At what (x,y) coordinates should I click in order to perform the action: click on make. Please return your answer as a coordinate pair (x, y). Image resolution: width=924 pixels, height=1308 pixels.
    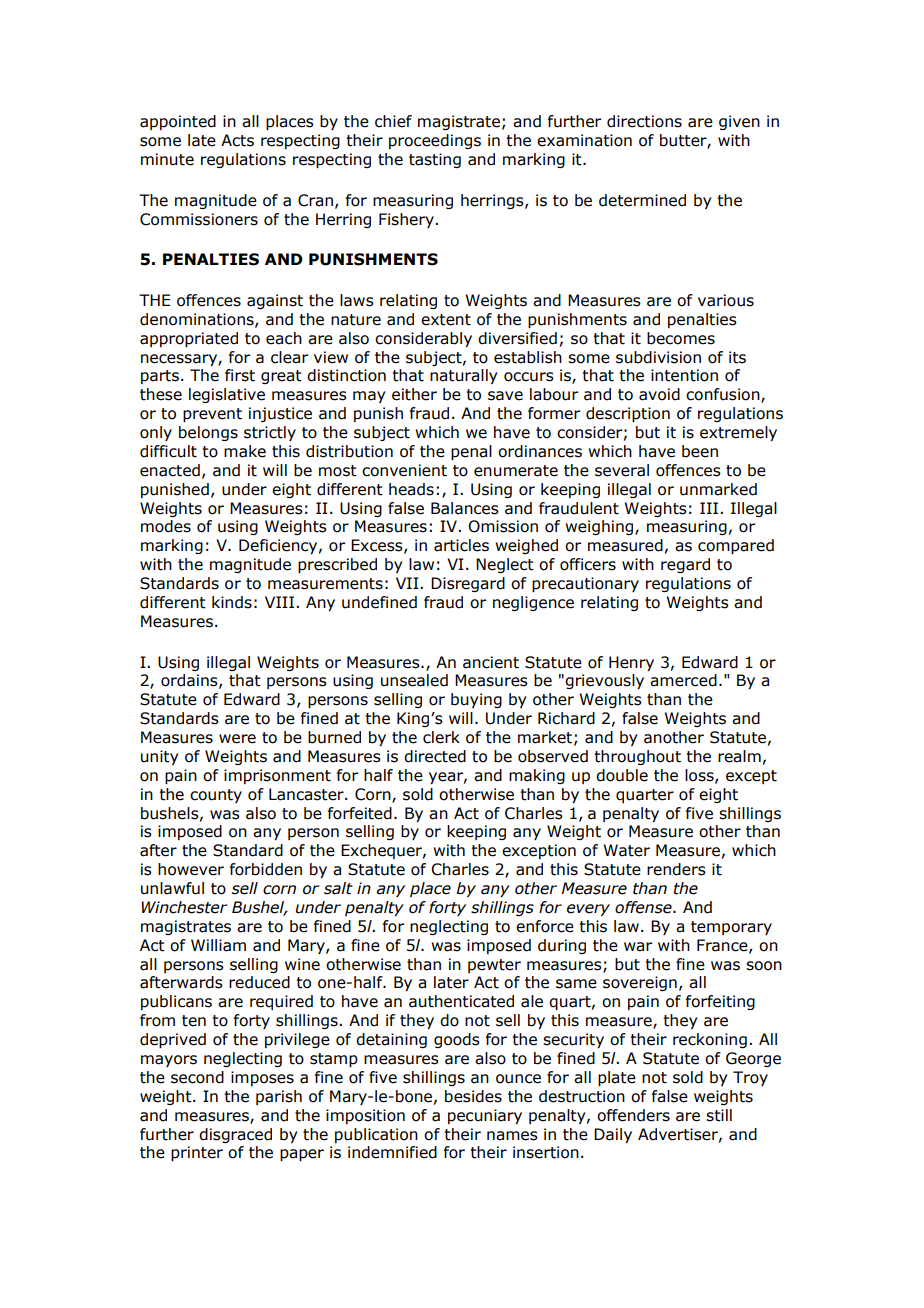
    Looking at the image, I should click on (245, 451).
